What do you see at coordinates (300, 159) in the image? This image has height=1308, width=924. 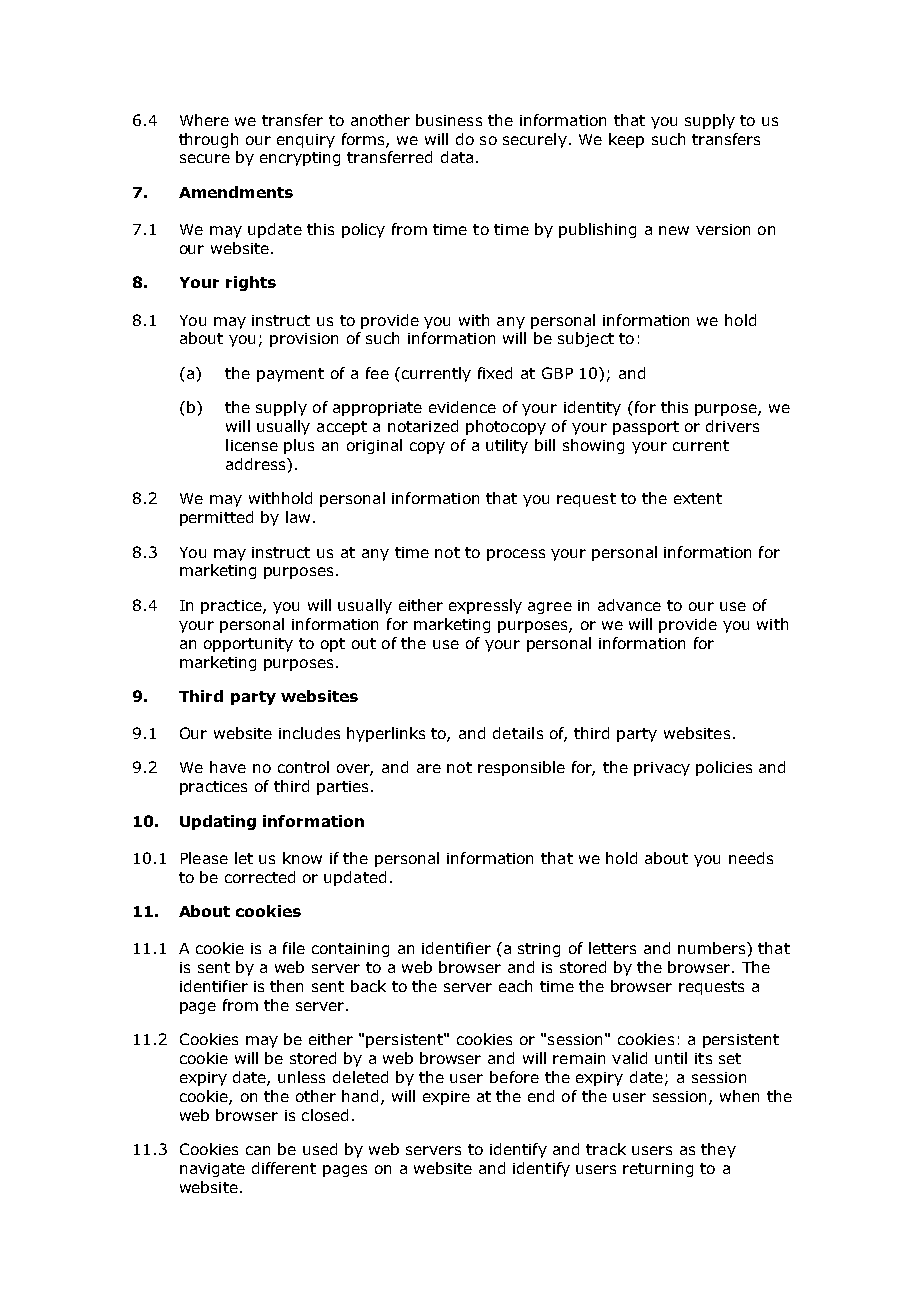 I see `encrypting` at bounding box center [300, 159].
